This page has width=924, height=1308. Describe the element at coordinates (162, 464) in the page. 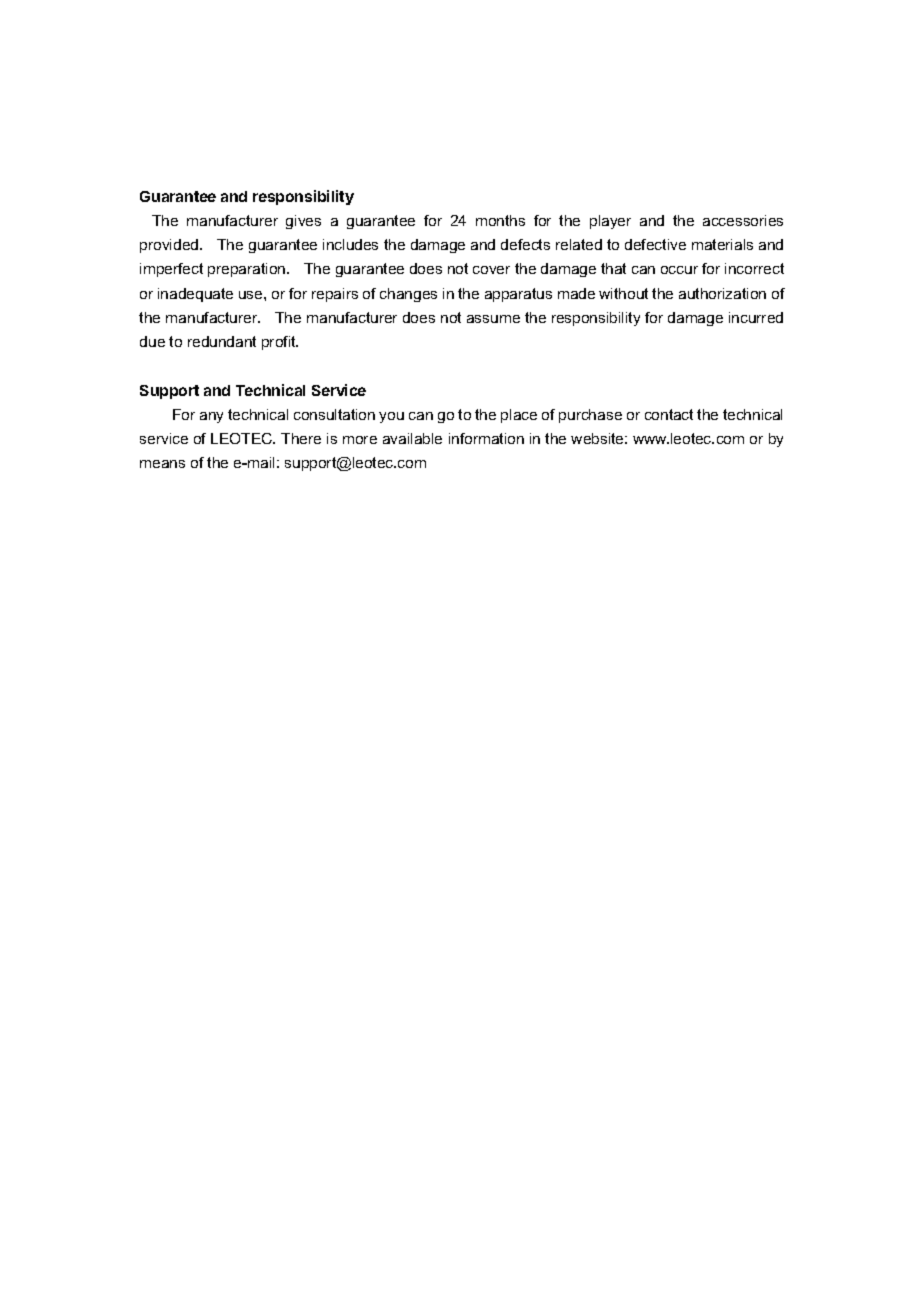

I see `means` at that location.
